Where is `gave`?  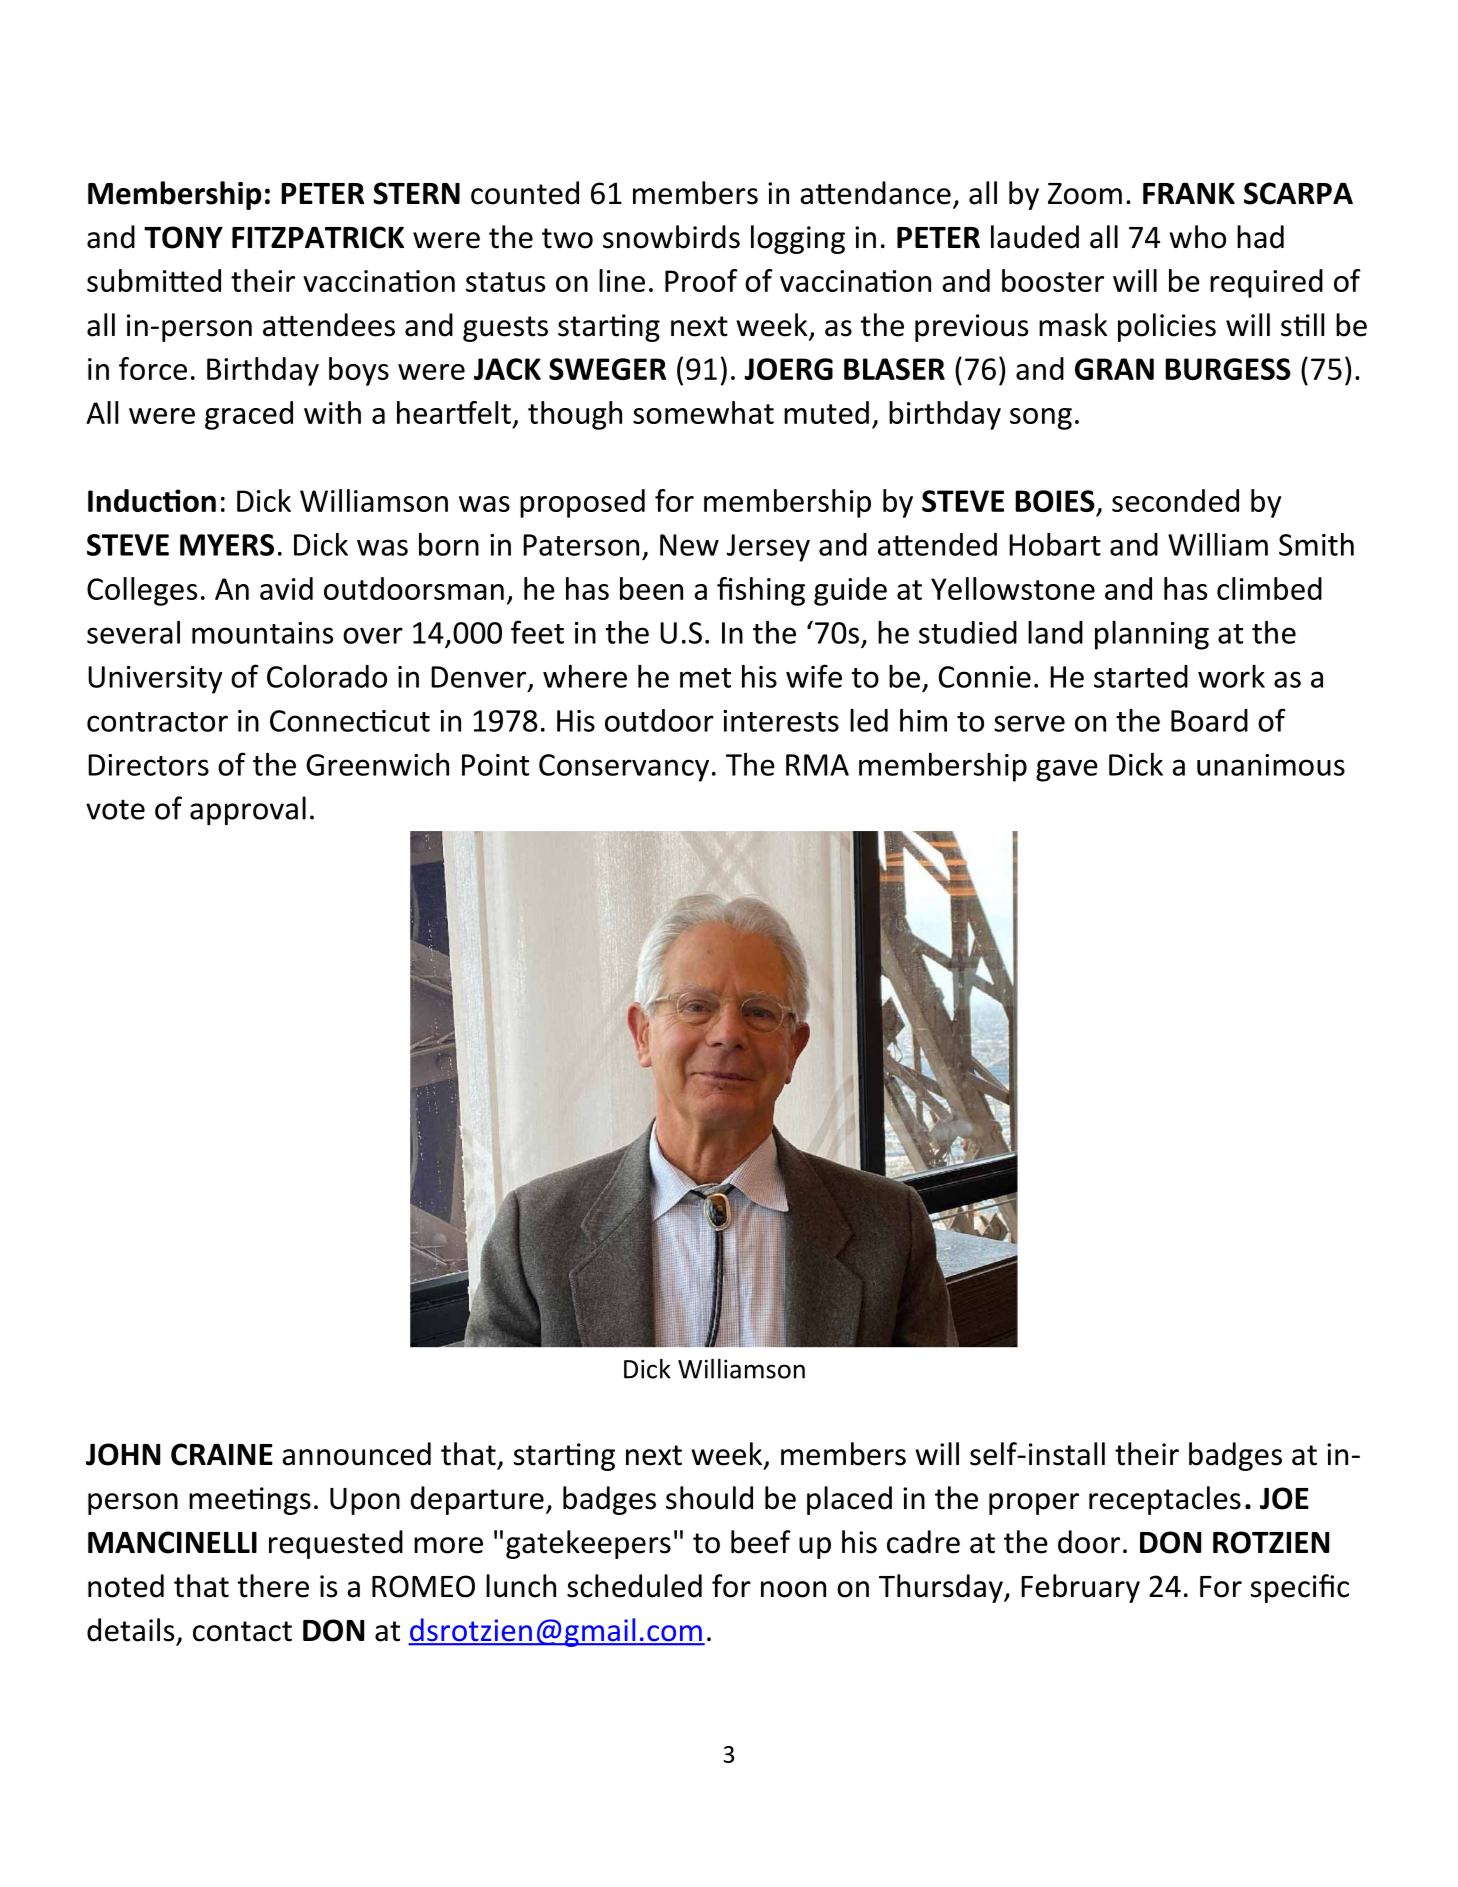
gave is located at coordinates (1067, 770).
